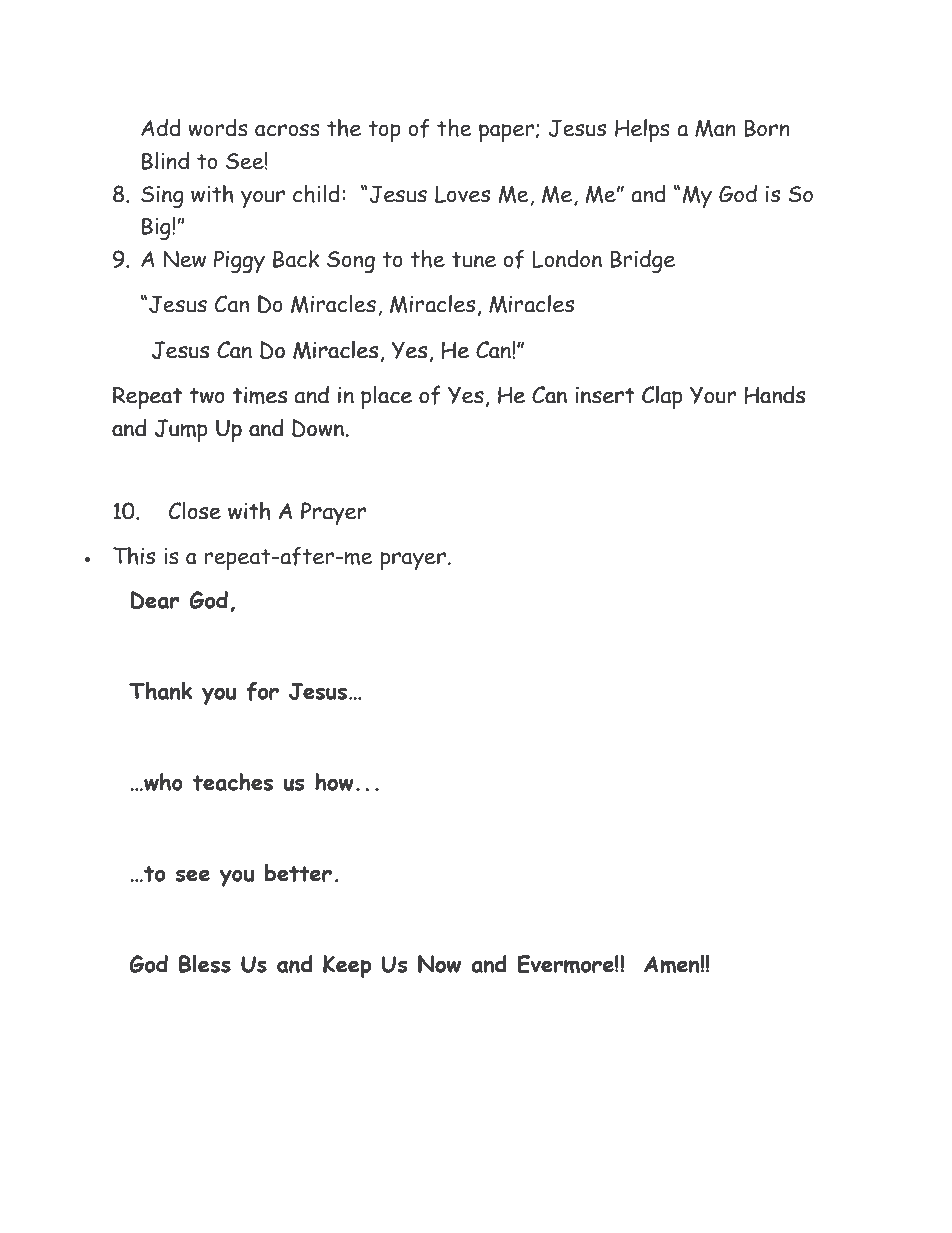 Image resolution: width=952 pixels, height=1233 pixels. I want to click on paper, so click(508, 133).
